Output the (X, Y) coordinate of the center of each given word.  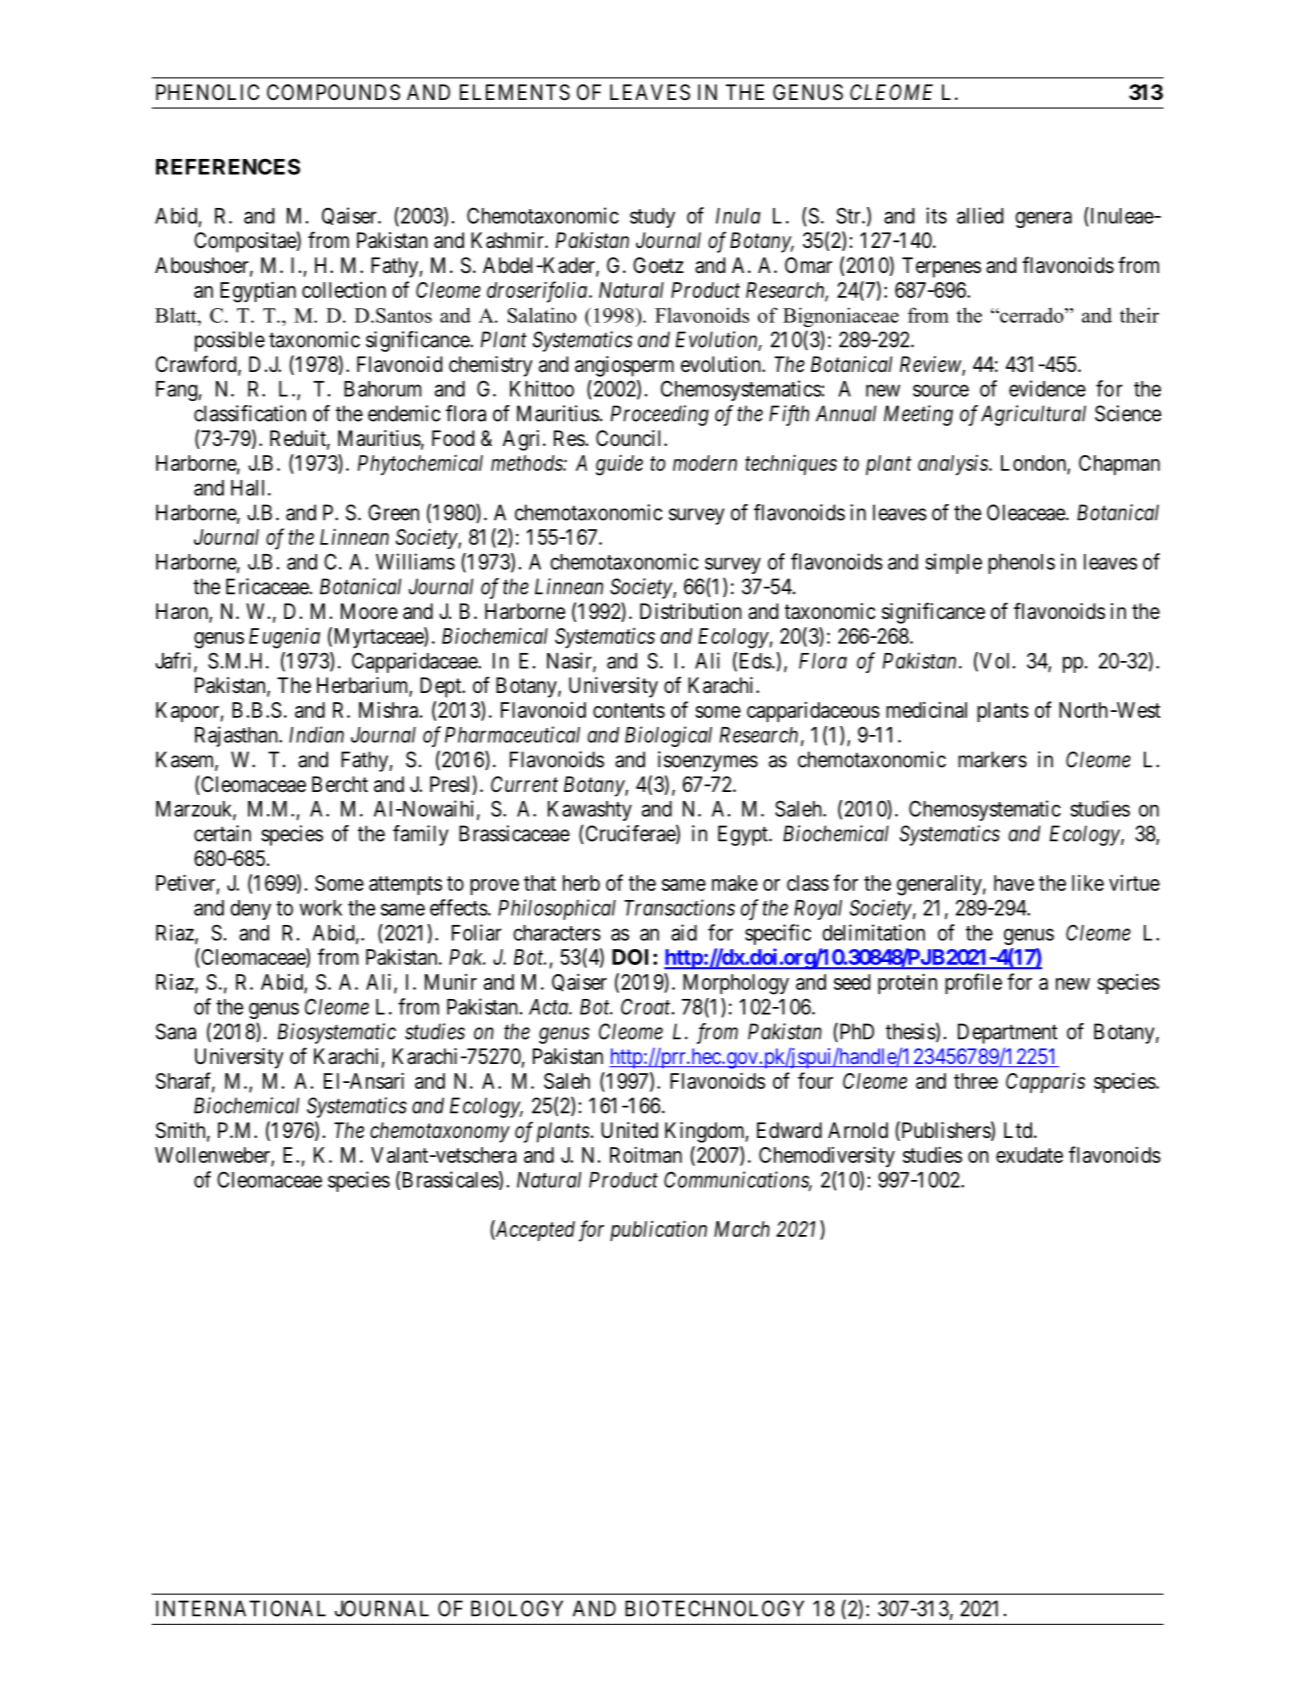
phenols (1021, 564)
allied (980, 215)
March (742, 1229)
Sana (176, 1031)
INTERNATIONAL (241, 1608)
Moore (369, 611)
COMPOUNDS (333, 92)
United (629, 1130)
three (976, 1081)
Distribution (691, 611)
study (652, 218)
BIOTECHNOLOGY (714, 1608)
